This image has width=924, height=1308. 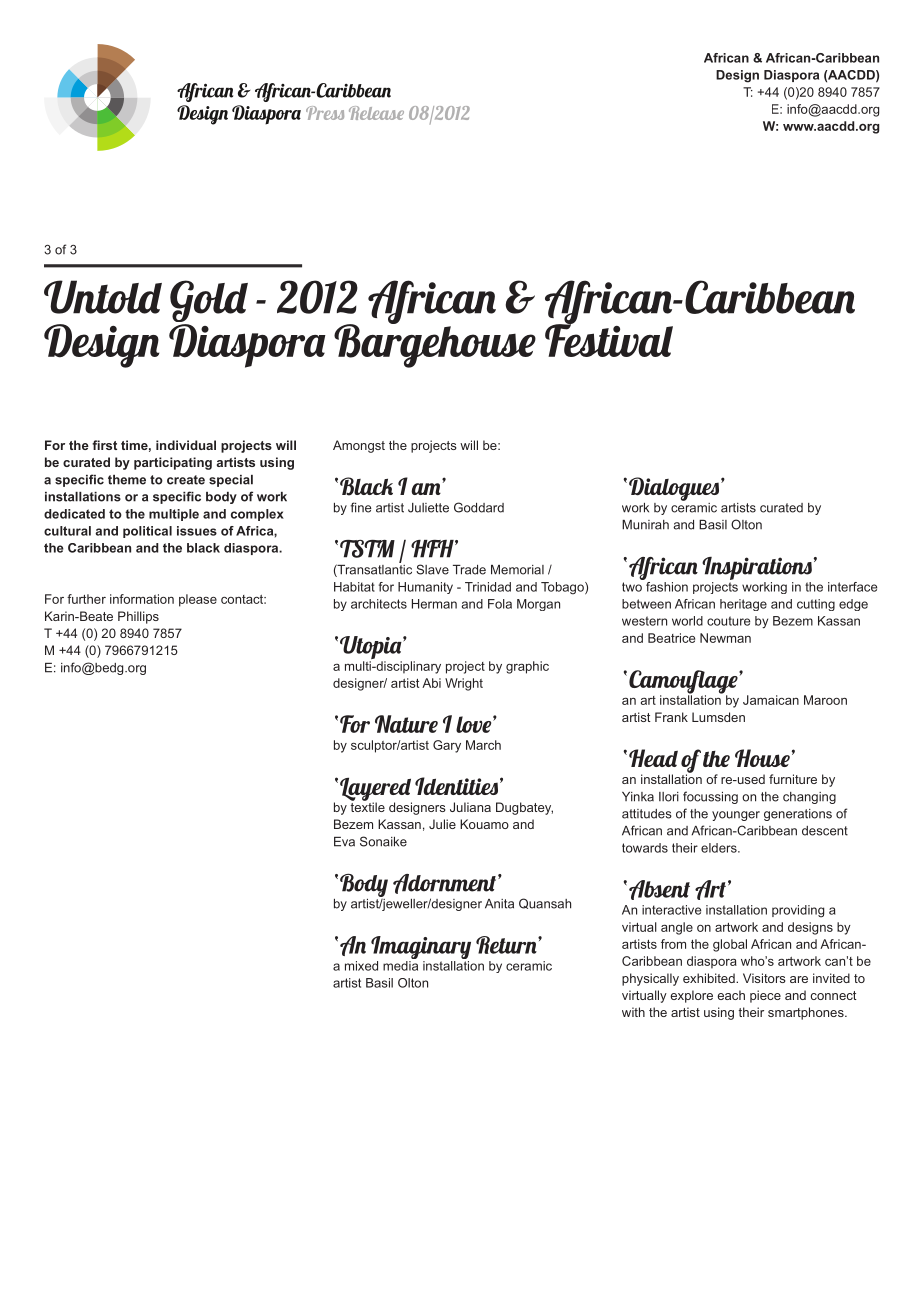 I want to click on political, so click(x=147, y=532).
